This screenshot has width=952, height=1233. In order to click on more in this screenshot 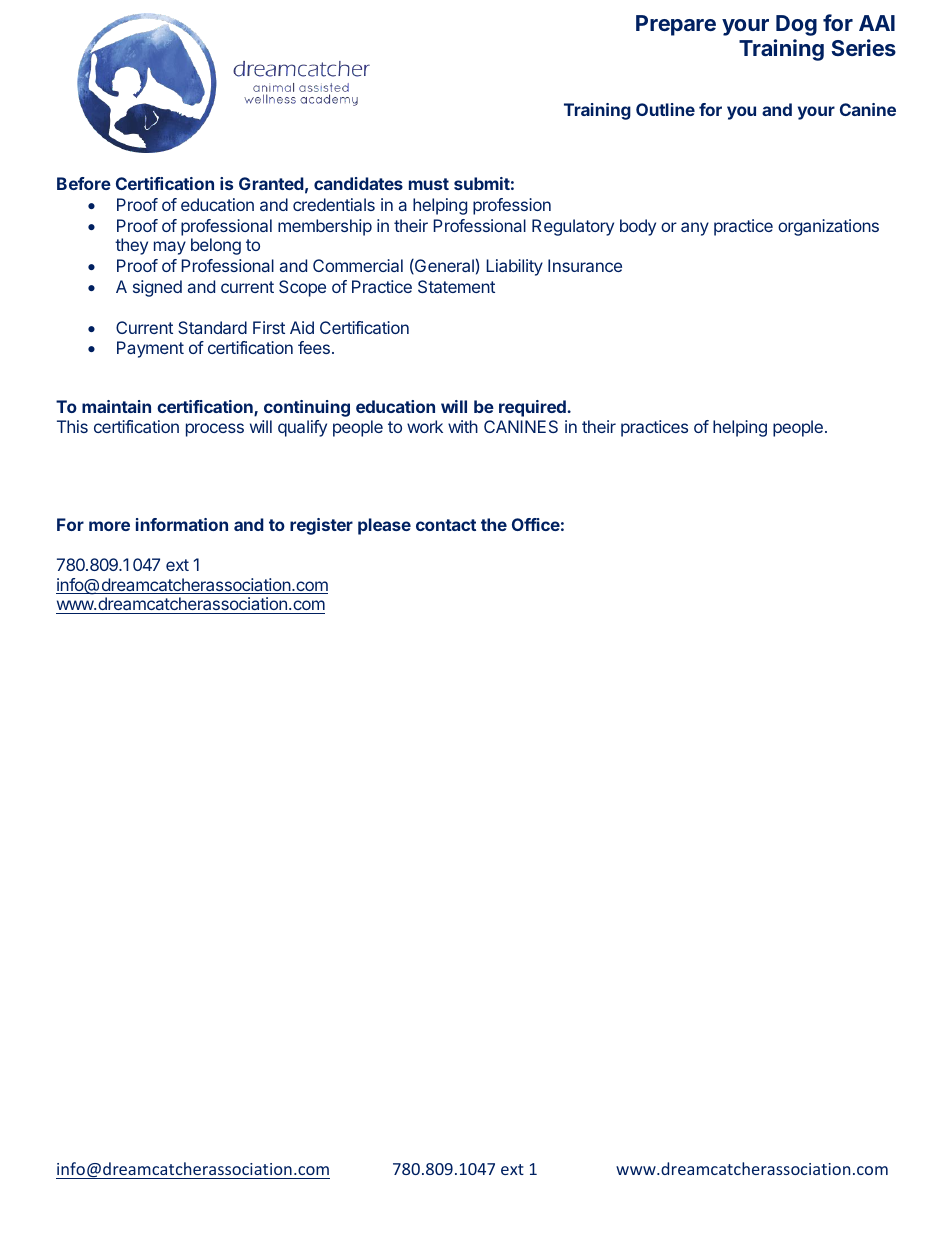, I will do `click(109, 526)`.
